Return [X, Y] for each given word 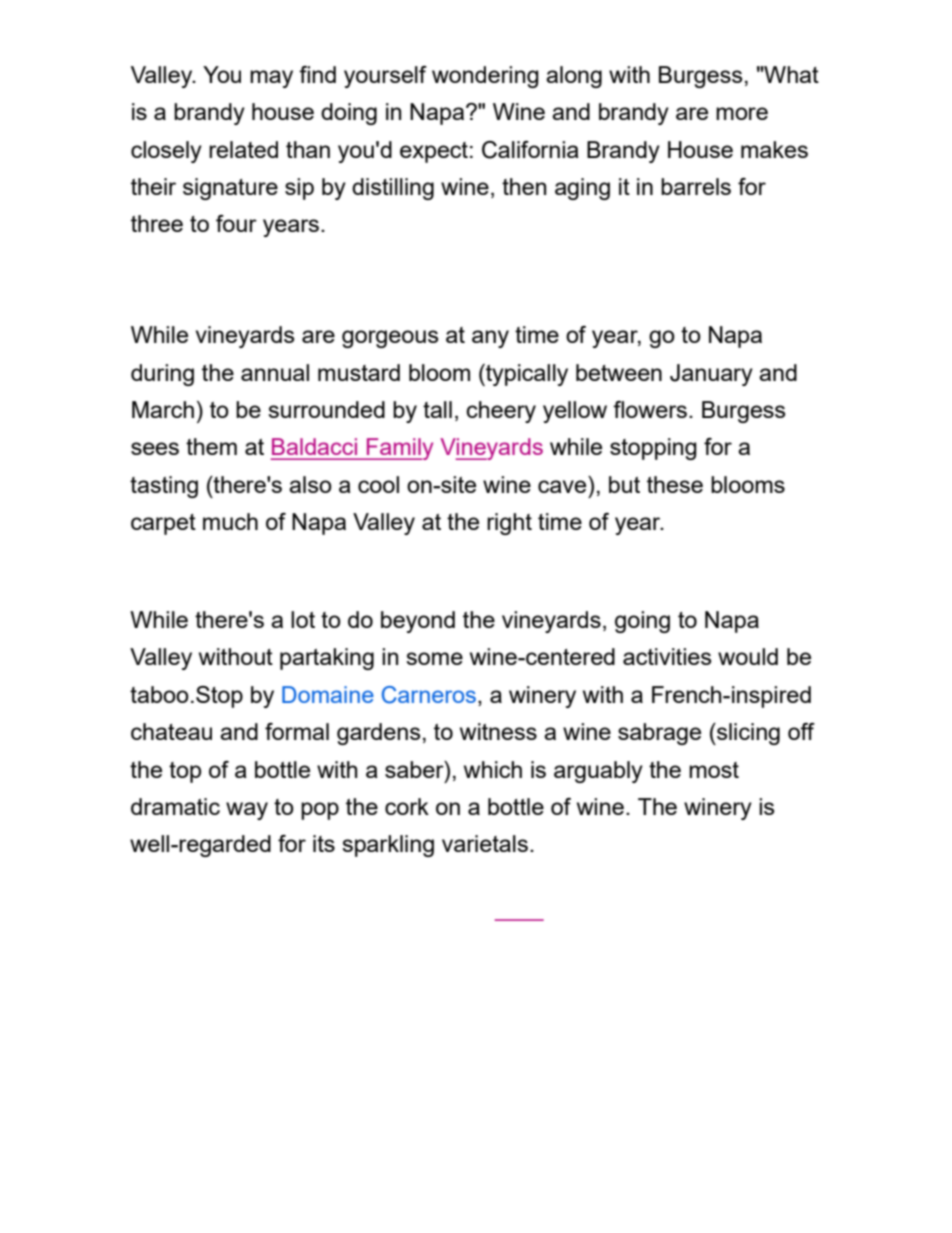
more [742, 113]
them [211, 446]
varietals [485, 843]
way [247, 811]
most [714, 770]
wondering [485, 77]
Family [399, 449]
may [271, 79]
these [675, 484]
